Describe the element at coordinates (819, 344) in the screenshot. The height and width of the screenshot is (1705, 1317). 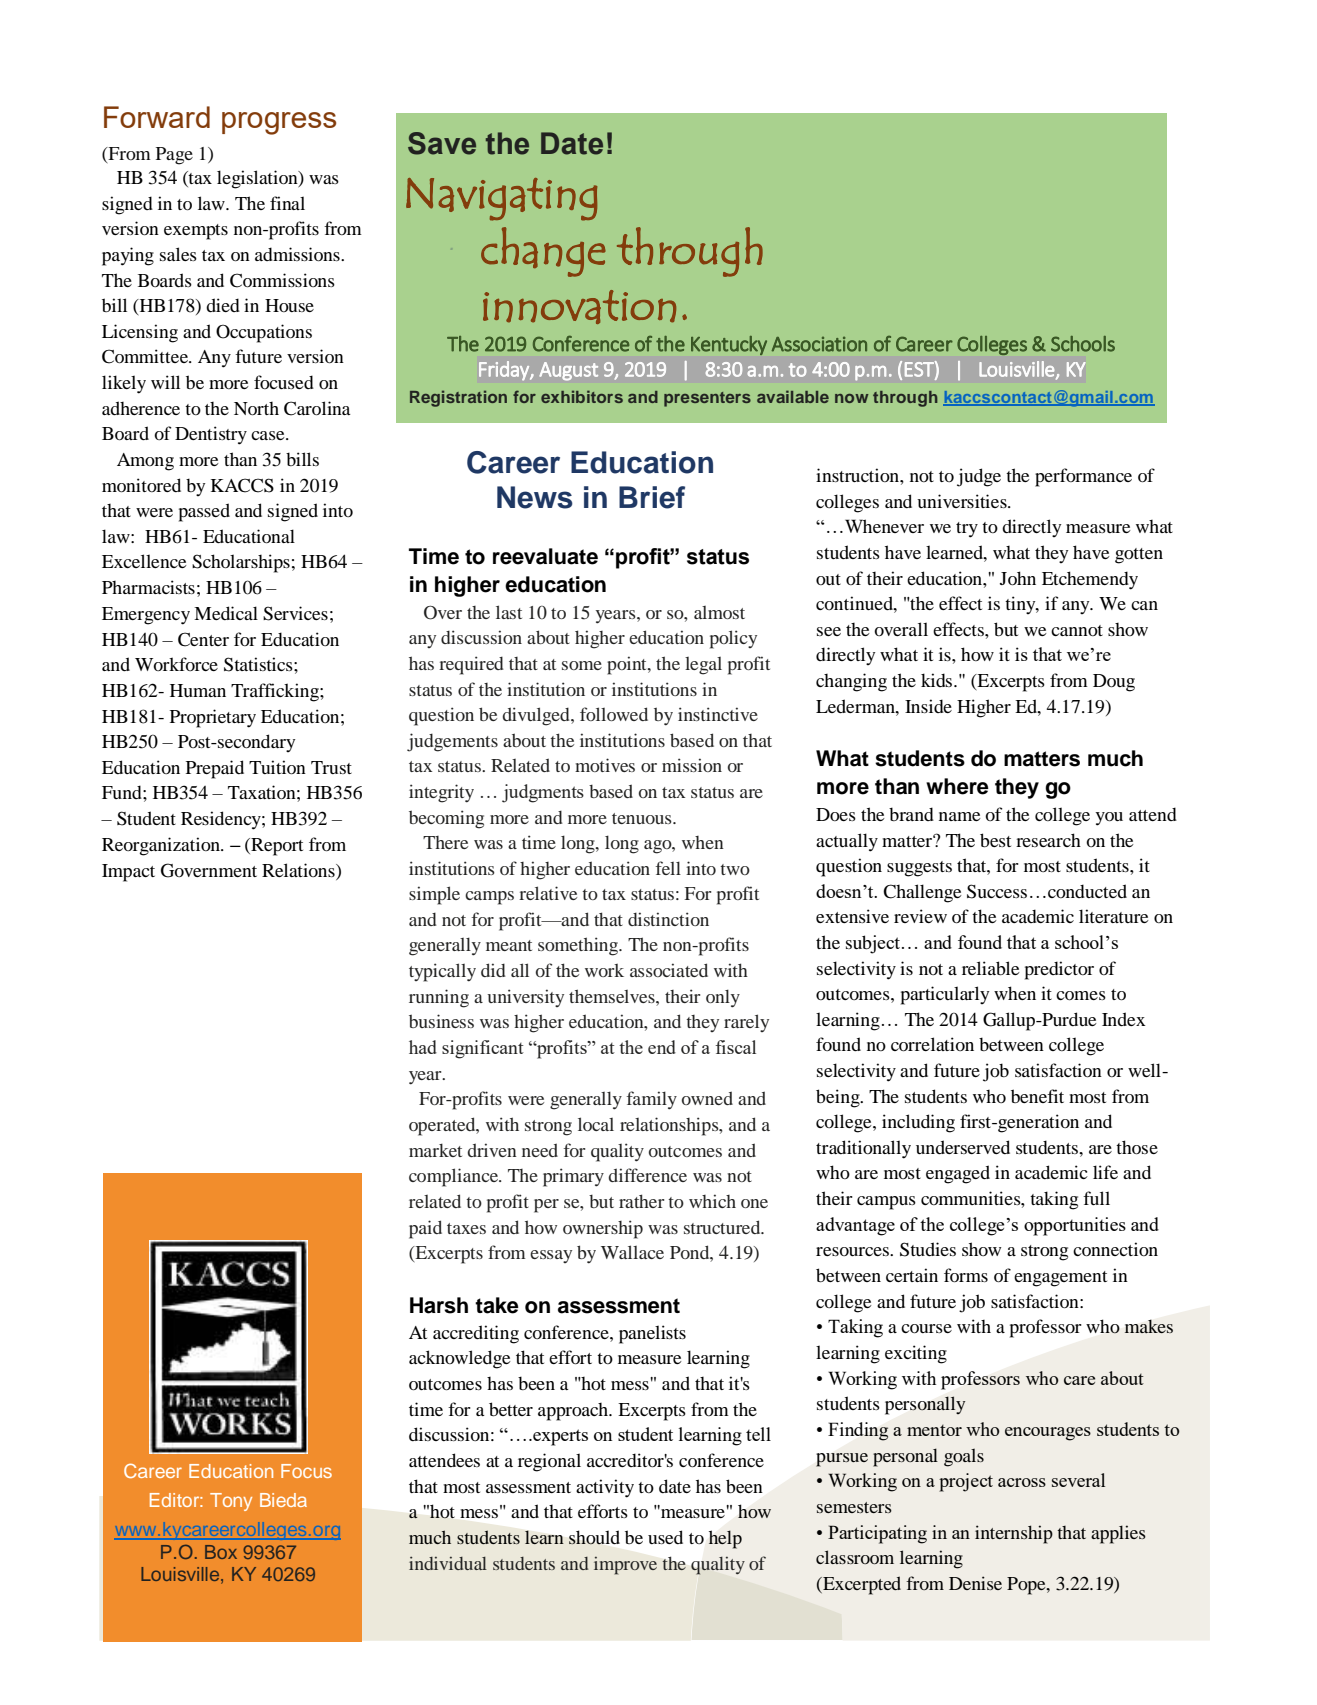
I see `Association` at that location.
